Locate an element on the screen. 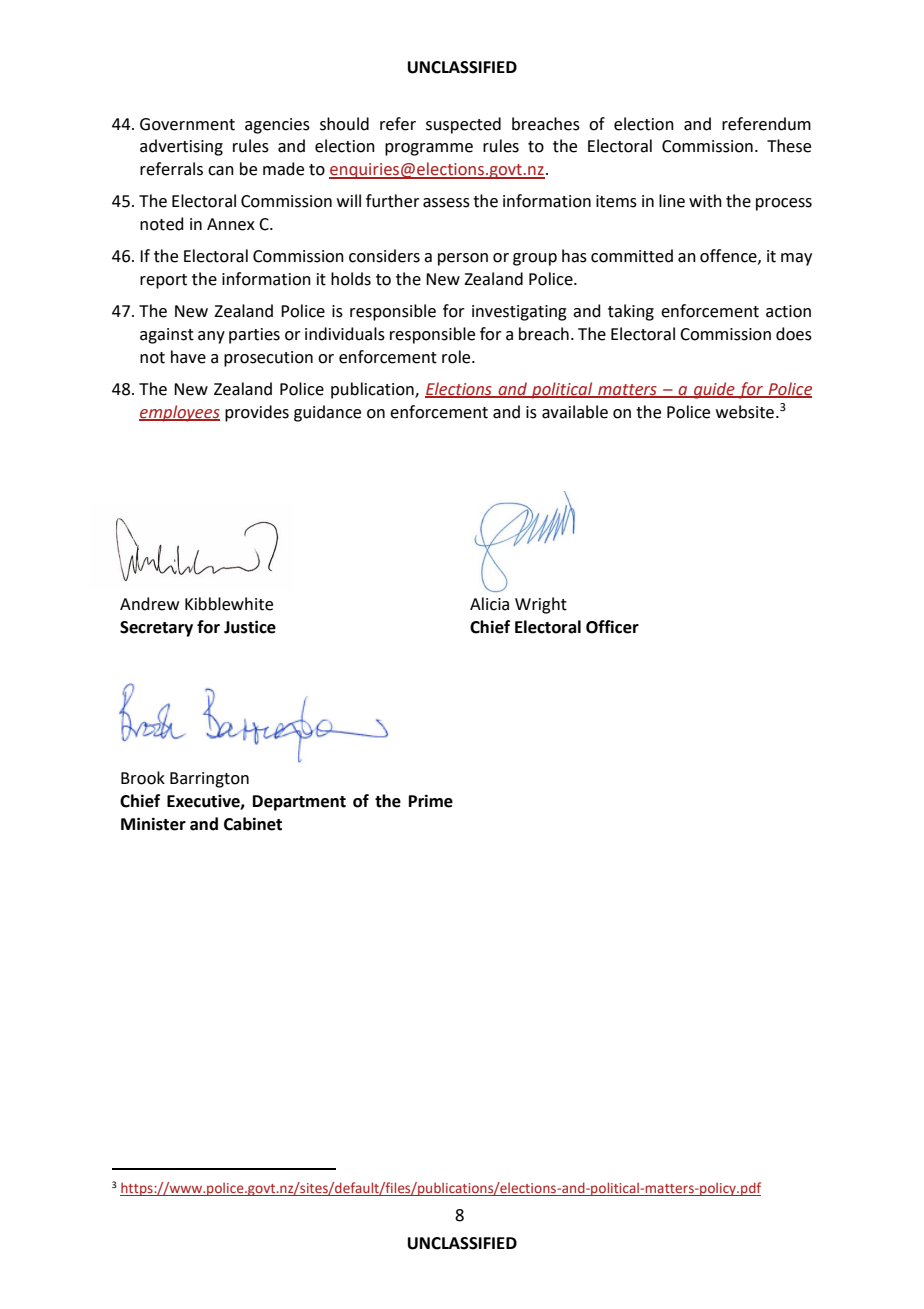  suspected is located at coordinates (463, 125).
